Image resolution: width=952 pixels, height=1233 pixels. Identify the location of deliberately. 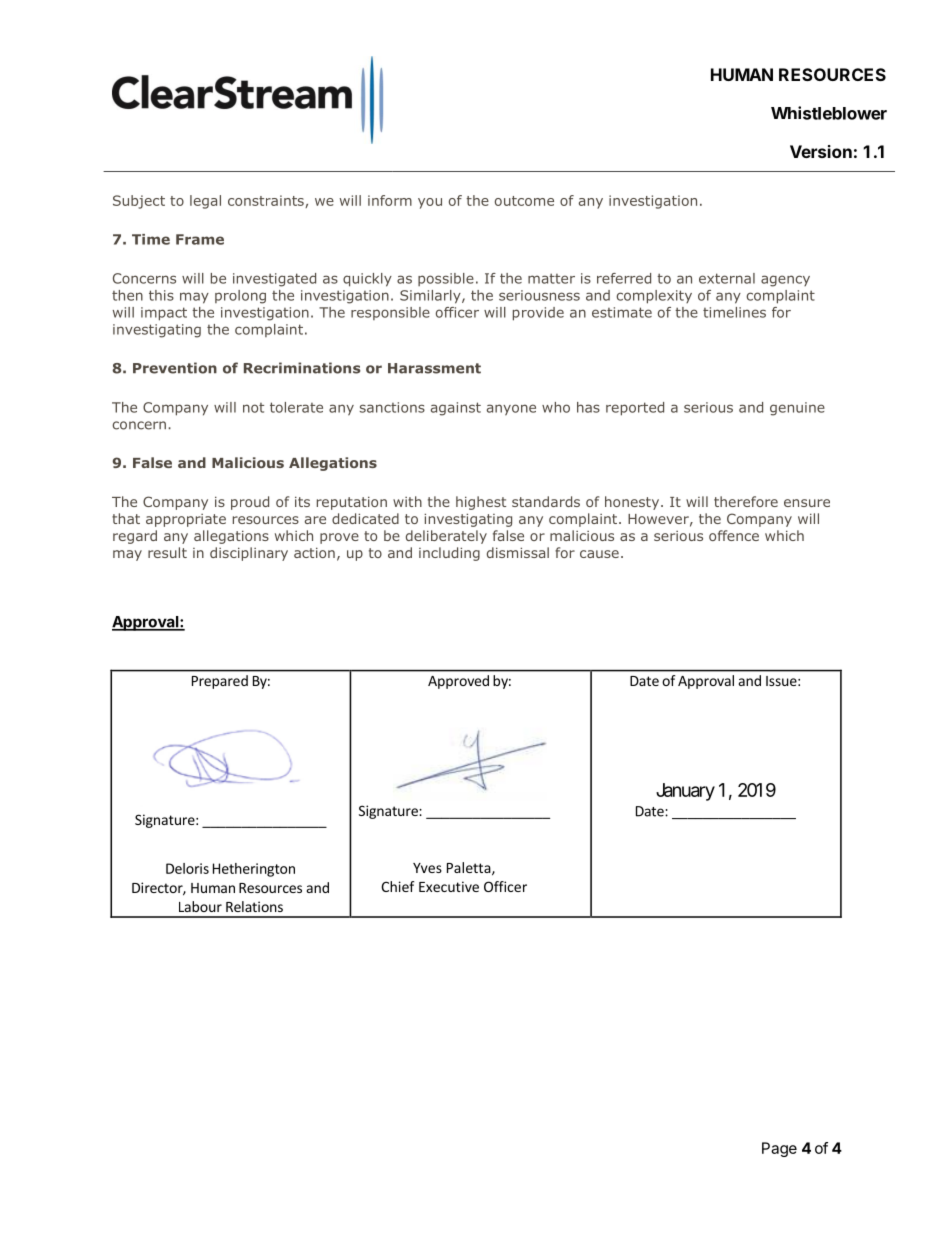
(446, 537).
